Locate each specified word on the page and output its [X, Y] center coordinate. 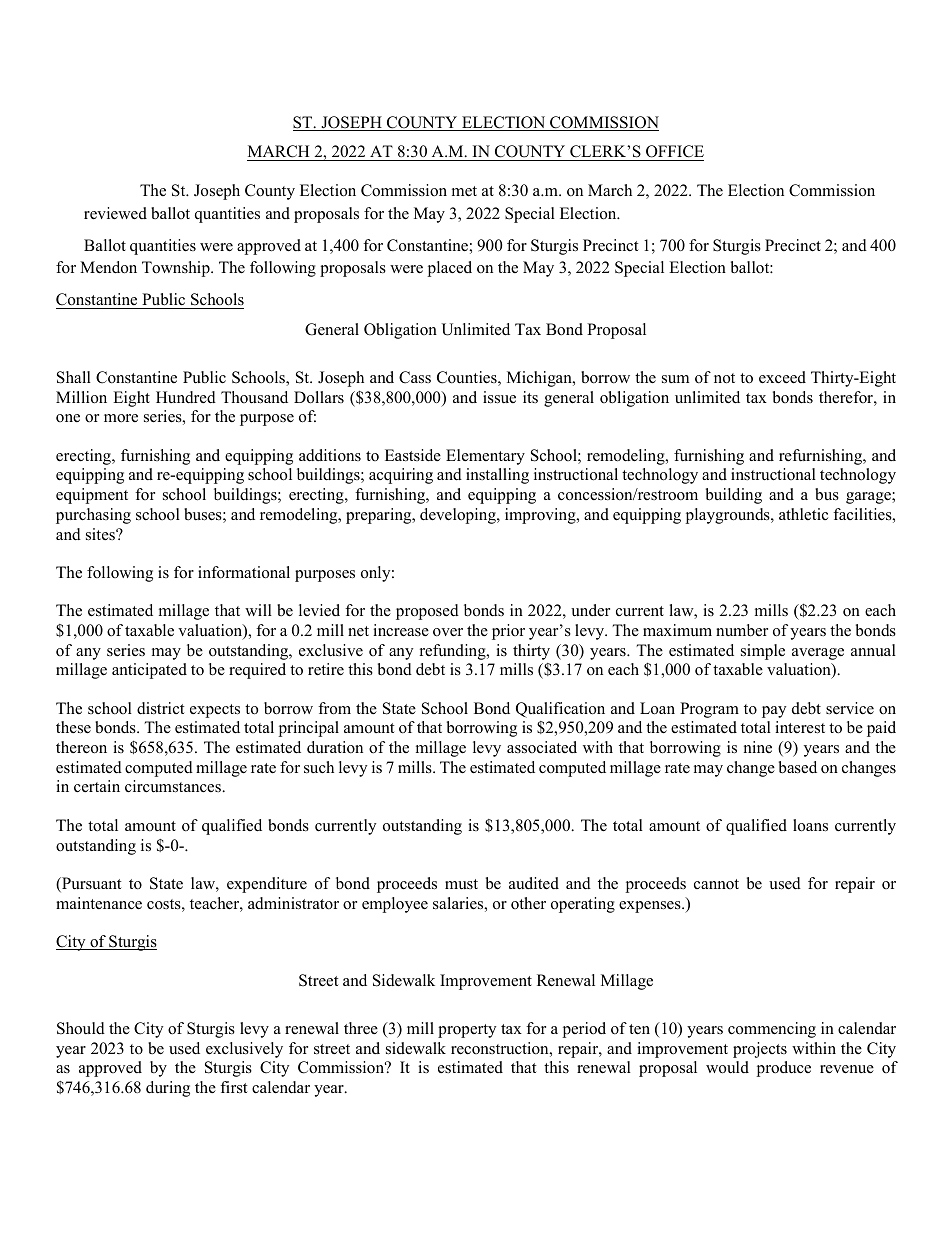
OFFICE [675, 151]
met [464, 191]
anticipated [149, 671]
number [742, 630]
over [448, 632]
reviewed [115, 213]
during [168, 1089]
